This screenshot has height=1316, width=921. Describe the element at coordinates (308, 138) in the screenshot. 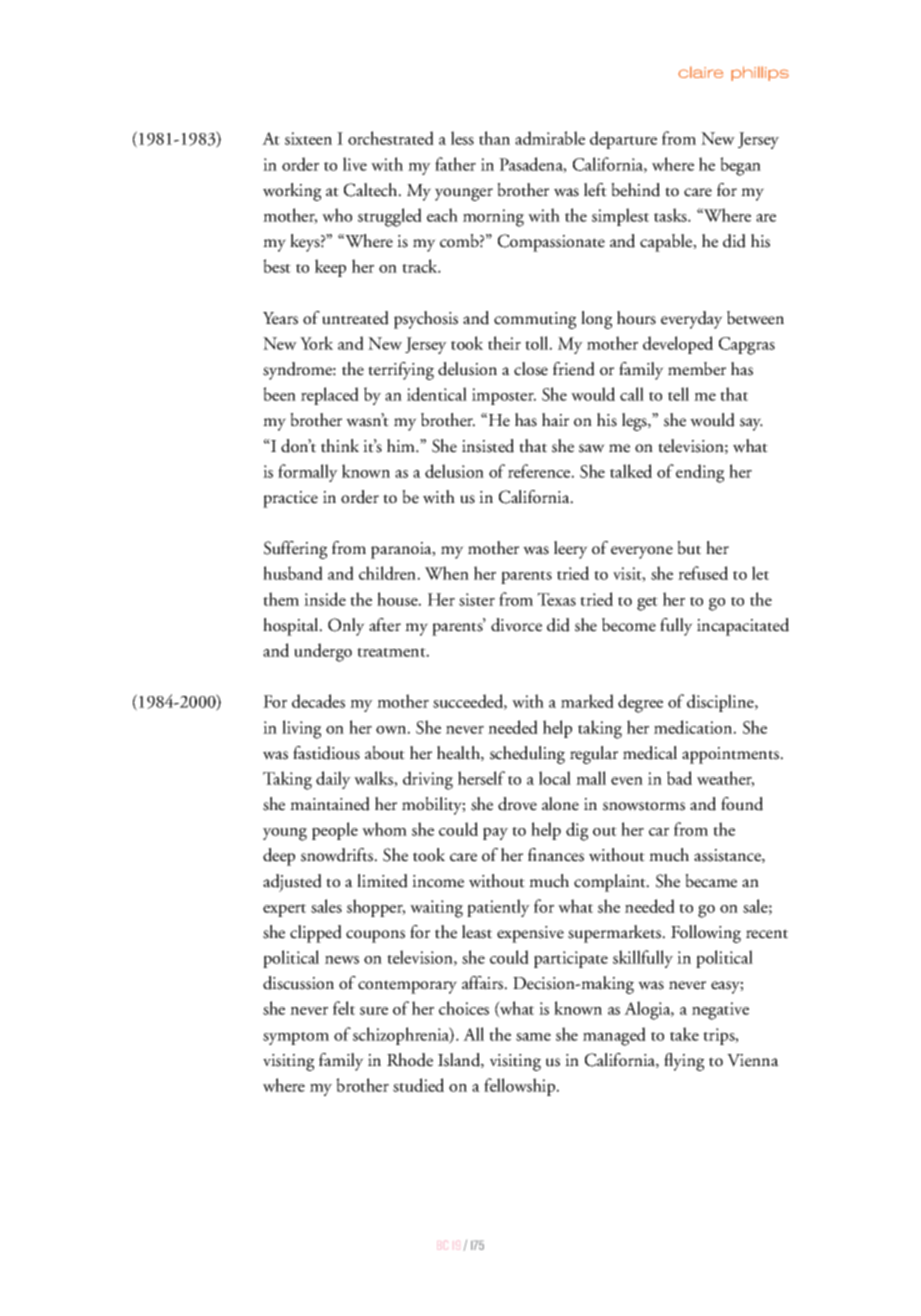

I see `sixteen` at that location.
